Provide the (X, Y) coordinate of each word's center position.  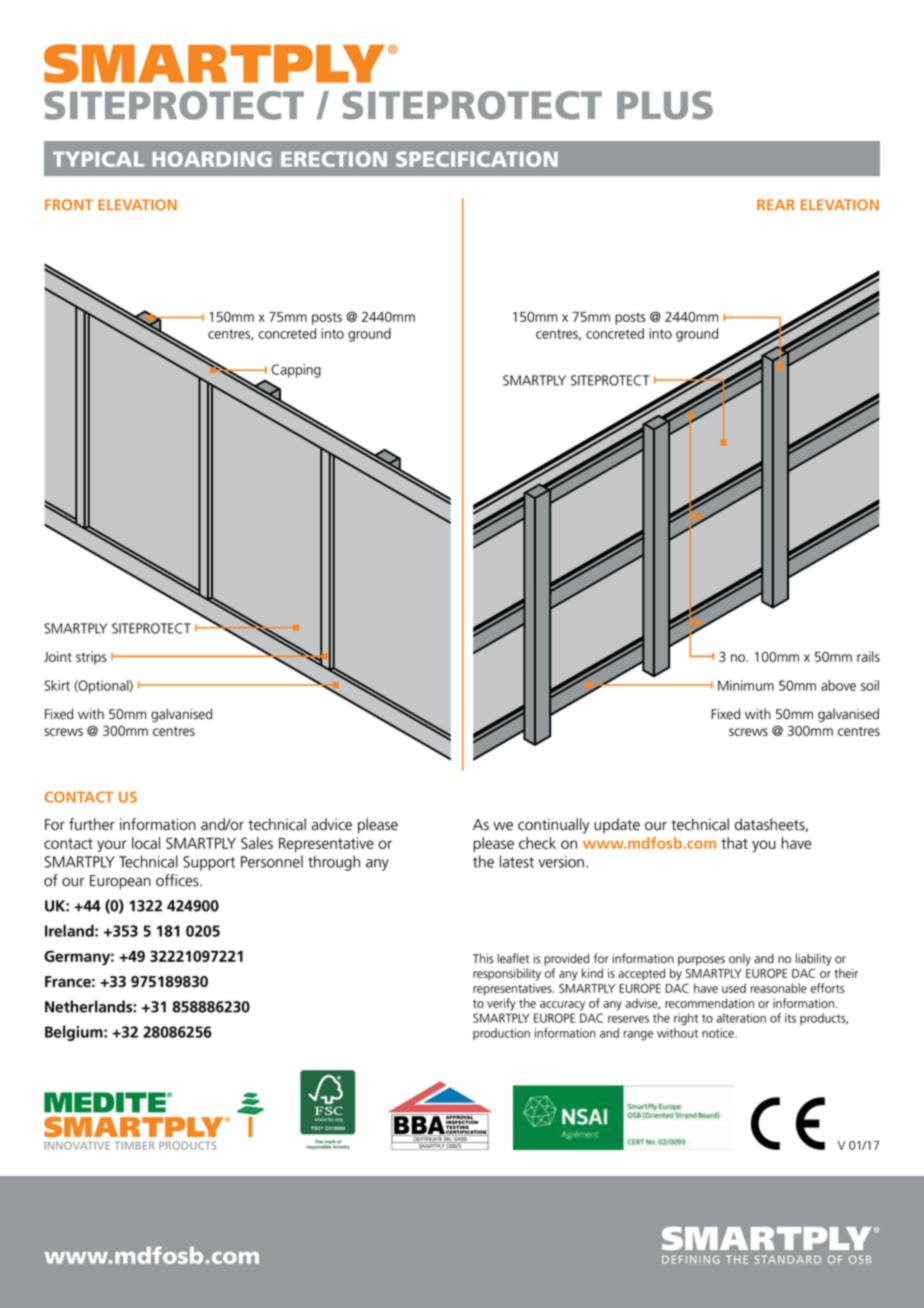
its (790, 1018)
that (734, 843)
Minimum (746, 685)
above (838, 685)
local (146, 843)
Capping (296, 371)
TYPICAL (98, 159)
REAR (776, 204)
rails (868, 656)
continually (553, 826)
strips (91, 658)
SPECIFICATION (477, 159)
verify (501, 1004)
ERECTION (334, 159)
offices (178, 880)
